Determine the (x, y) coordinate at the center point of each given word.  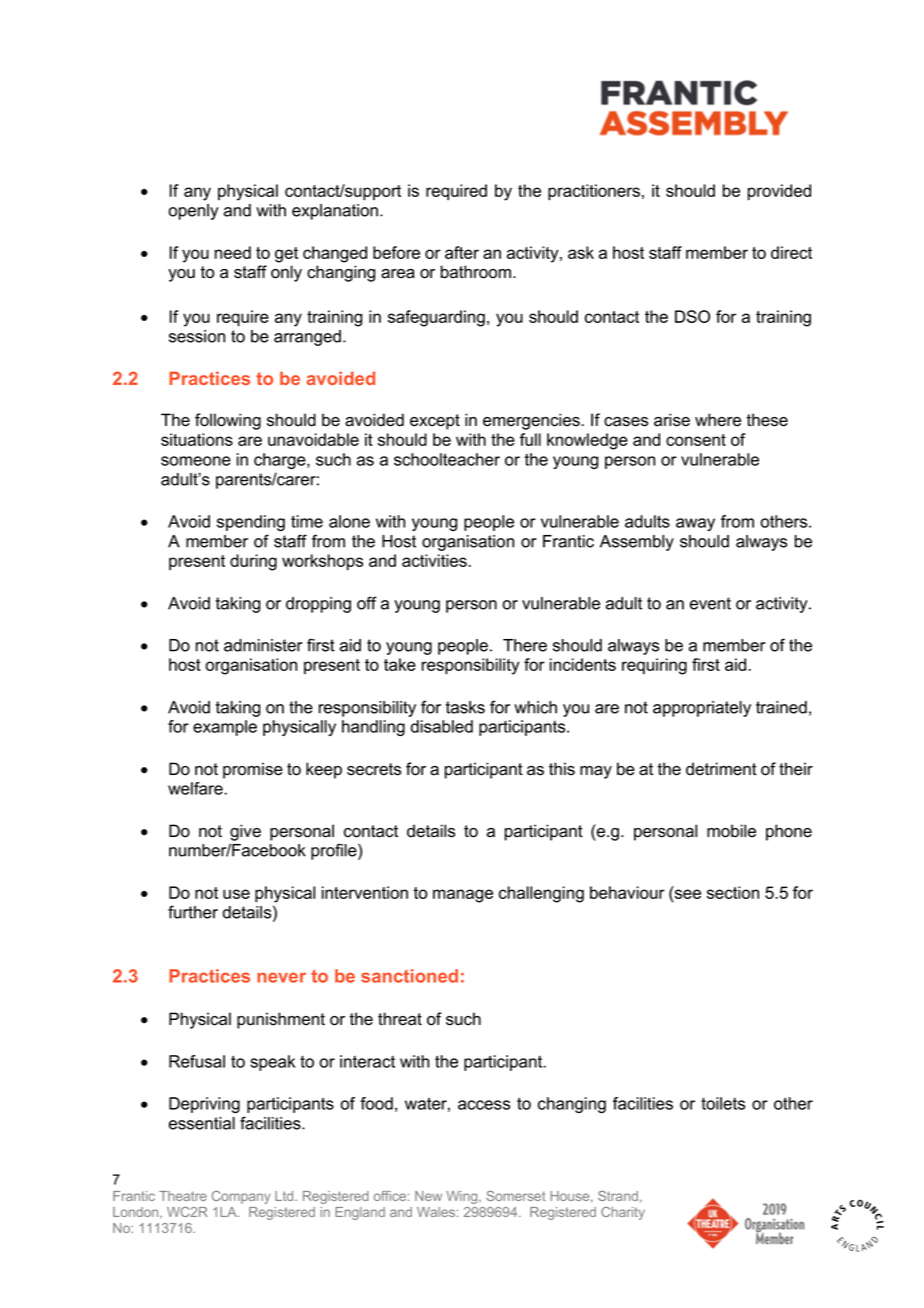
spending (251, 523)
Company (241, 1197)
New (428, 1196)
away (695, 524)
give (245, 832)
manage (463, 896)
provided (779, 192)
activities (435, 560)
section (733, 892)
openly (194, 212)
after (462, 252)
